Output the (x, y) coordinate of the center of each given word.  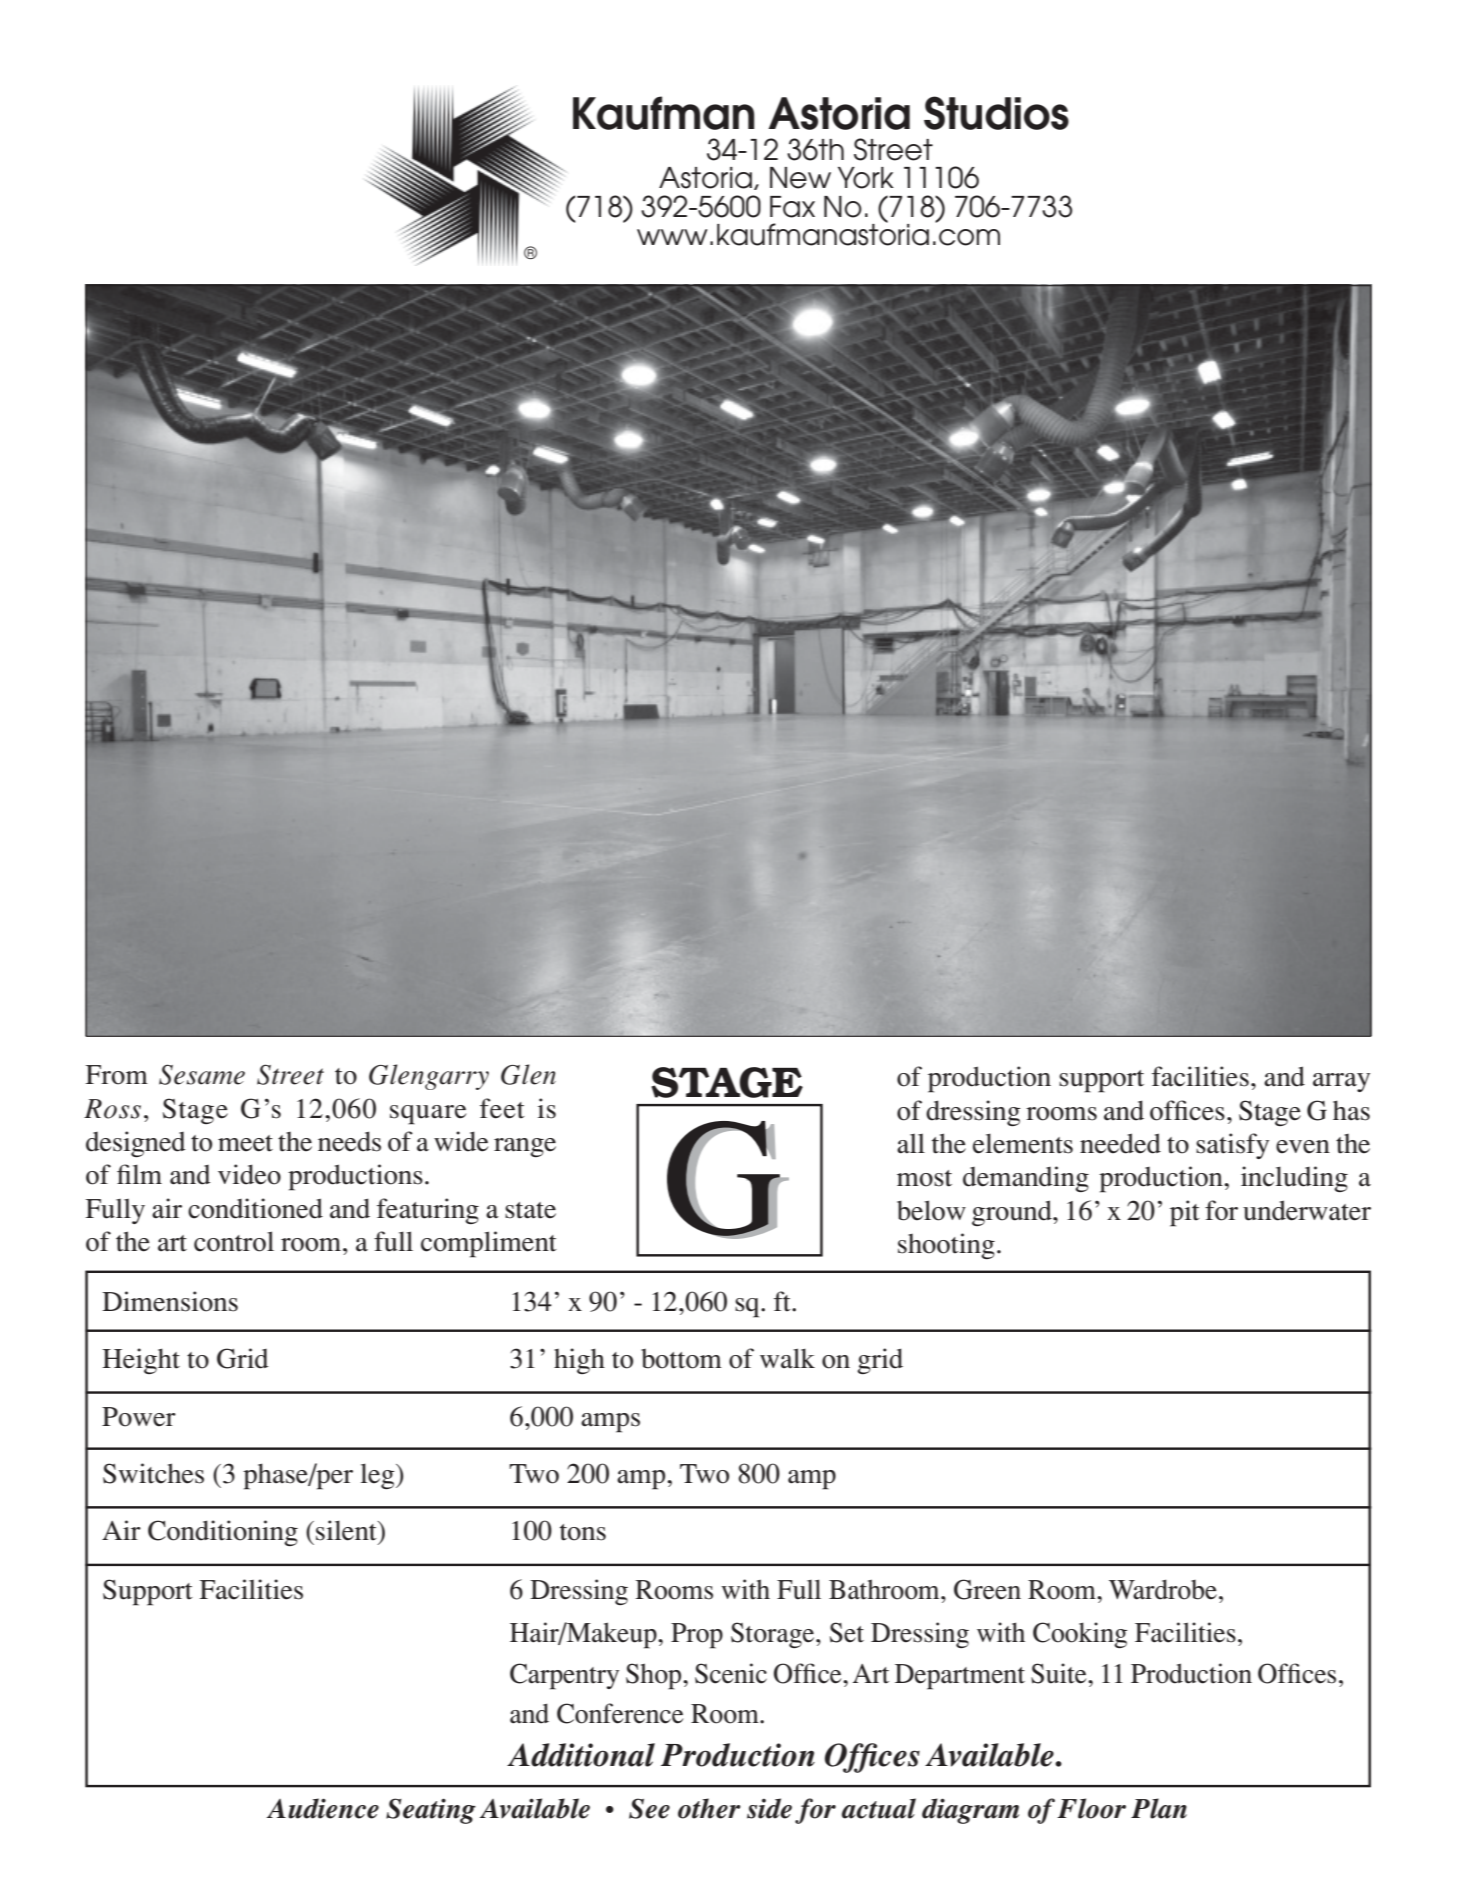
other (709, 1808)
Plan (1159, 1808)
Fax (792, 207)
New (800, 178)
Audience (323, 1808)
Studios (996, 113)
